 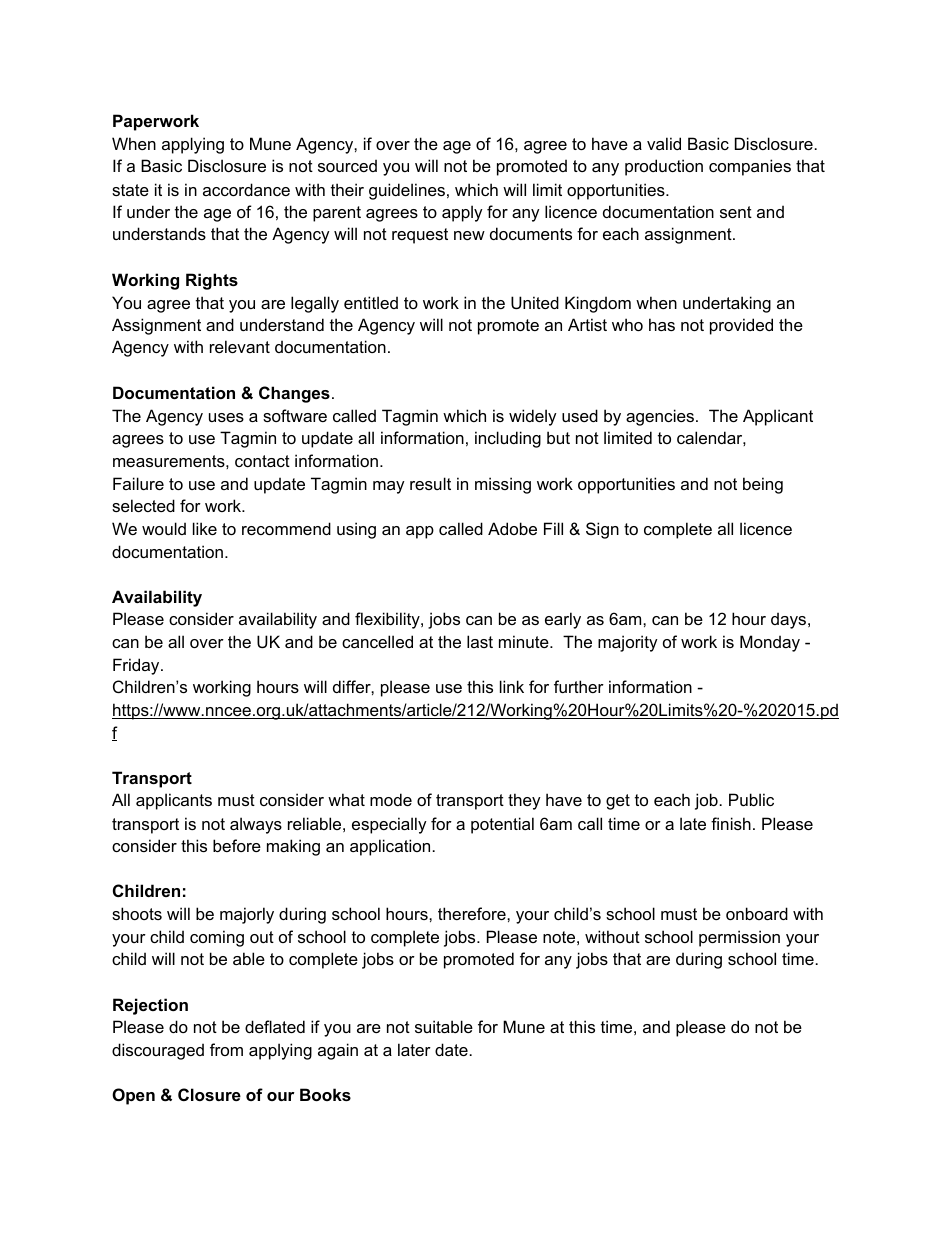 I want to click on accordance, so click(x=246, y=189).
